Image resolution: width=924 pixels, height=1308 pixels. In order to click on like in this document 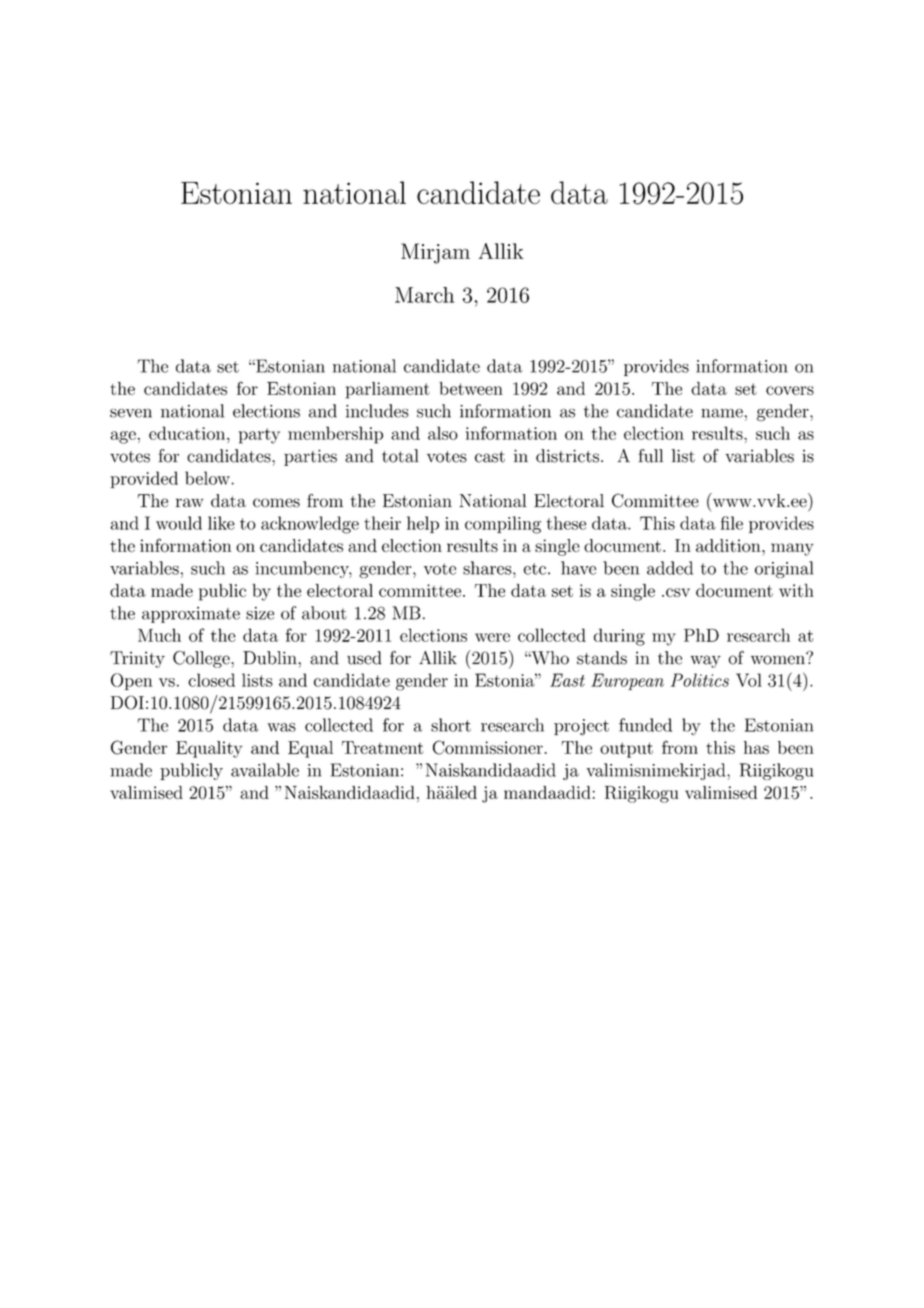, I will do `click(221, 523)`.
